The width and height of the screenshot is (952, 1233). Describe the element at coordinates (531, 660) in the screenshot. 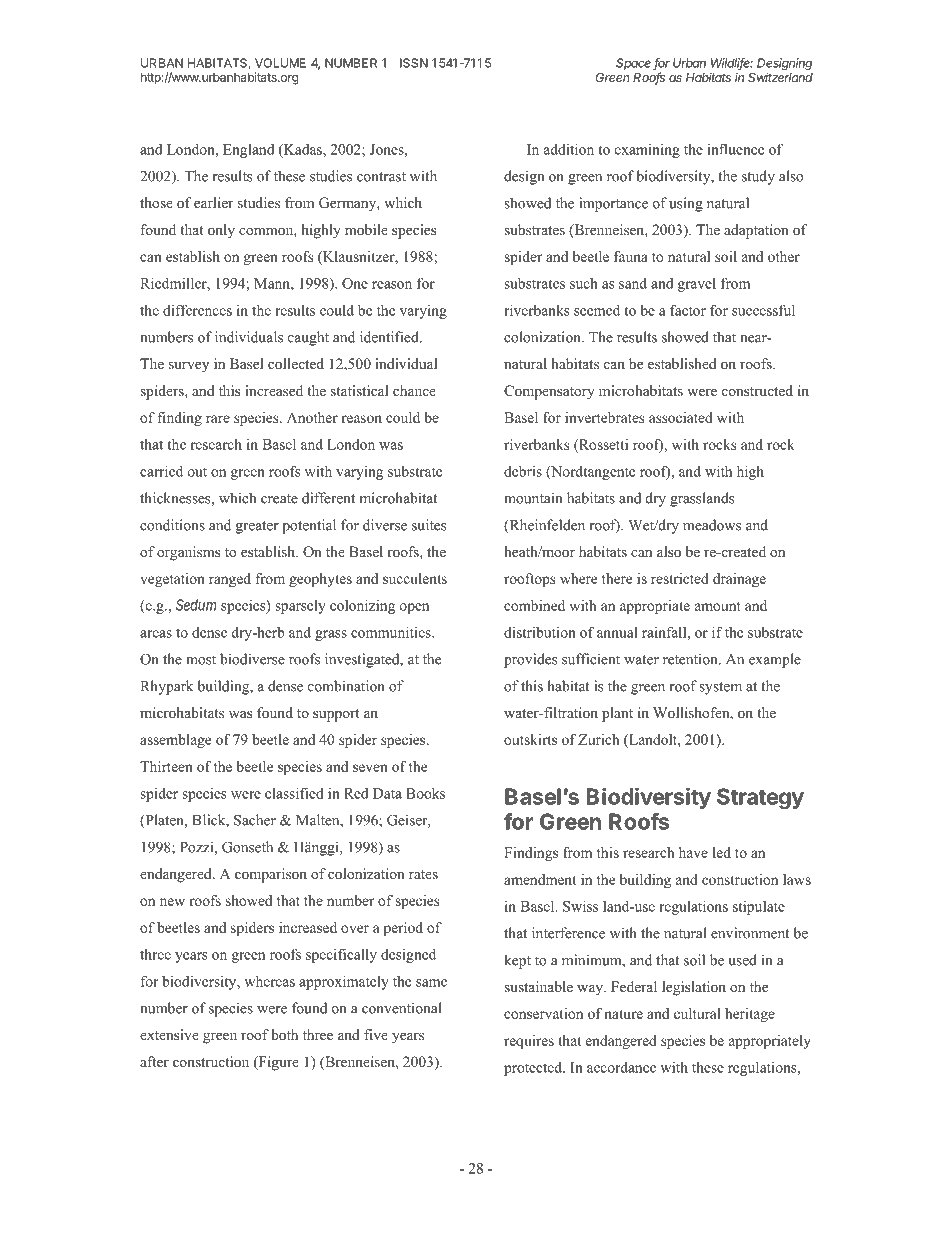

I see `provides` at that location.
